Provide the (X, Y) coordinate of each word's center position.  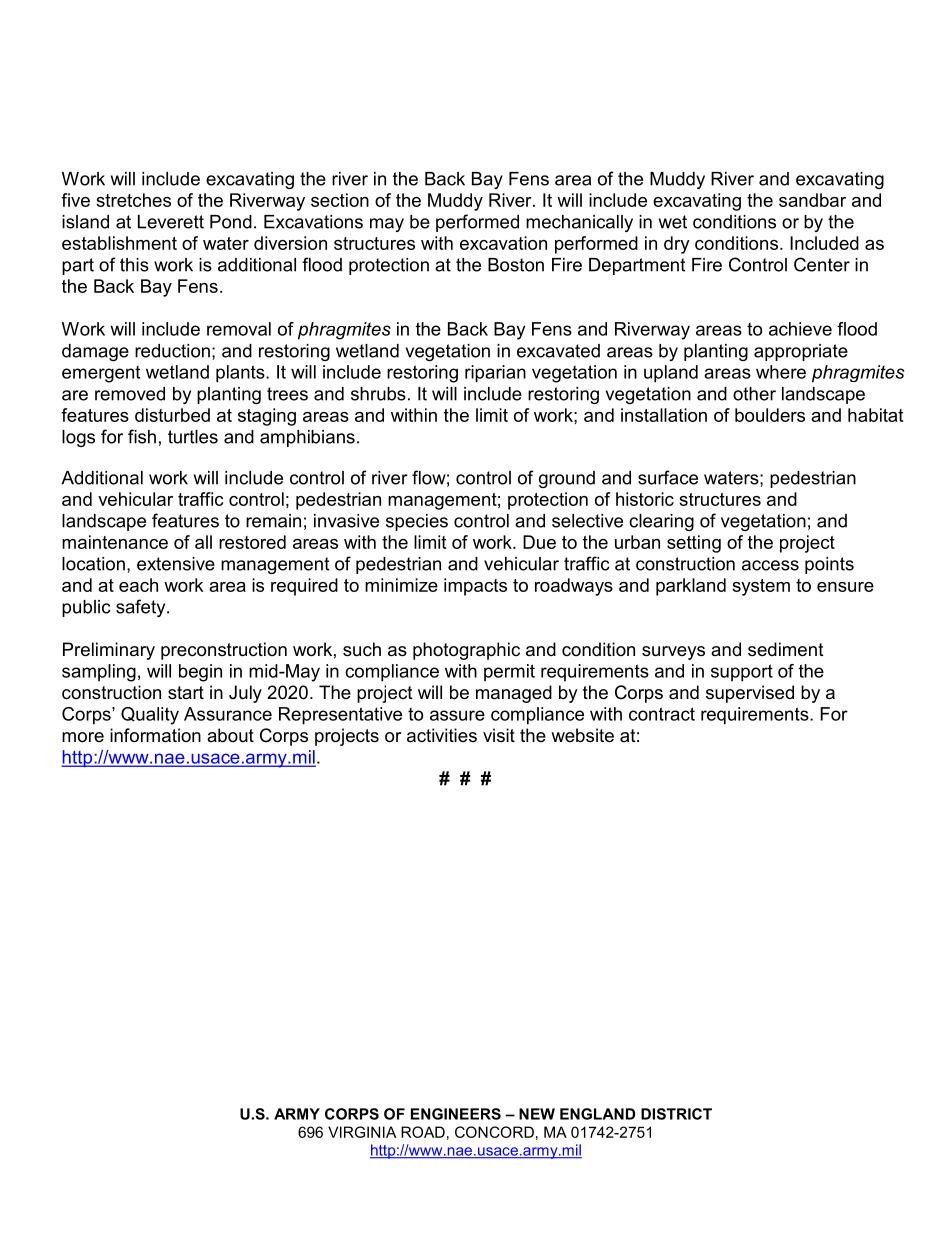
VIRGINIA (362, 1132)
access (770, 565)
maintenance (115, 542)
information (155, 735)
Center (822, 264)
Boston (516, 265)
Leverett (171, 222)
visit (499, 735)
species (417, 522)
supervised (750, 694)
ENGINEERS (456, 1114)
